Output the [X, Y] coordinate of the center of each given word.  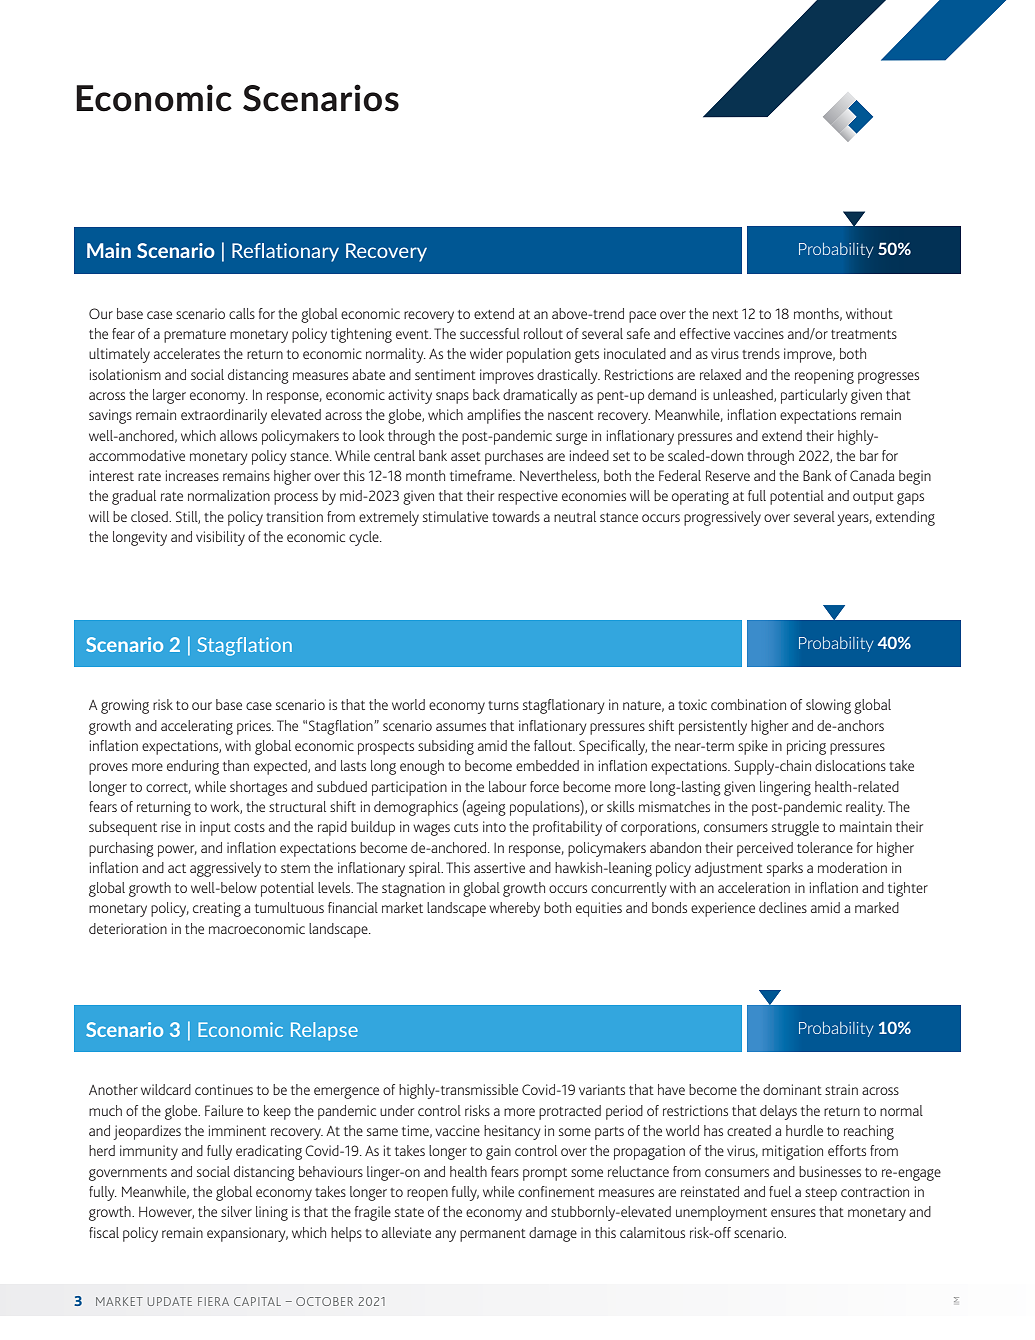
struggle [795, 828]
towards [516, 516]
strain [841, 1089]
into [494, 826]
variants [602, 1089]
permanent [493, 1235]
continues [224, 1089]
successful [490, 333]
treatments [864, 334]
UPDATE [170, 1301]
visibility [220, 538]
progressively [722, 518]
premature [195, 336]
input [215, 828]
